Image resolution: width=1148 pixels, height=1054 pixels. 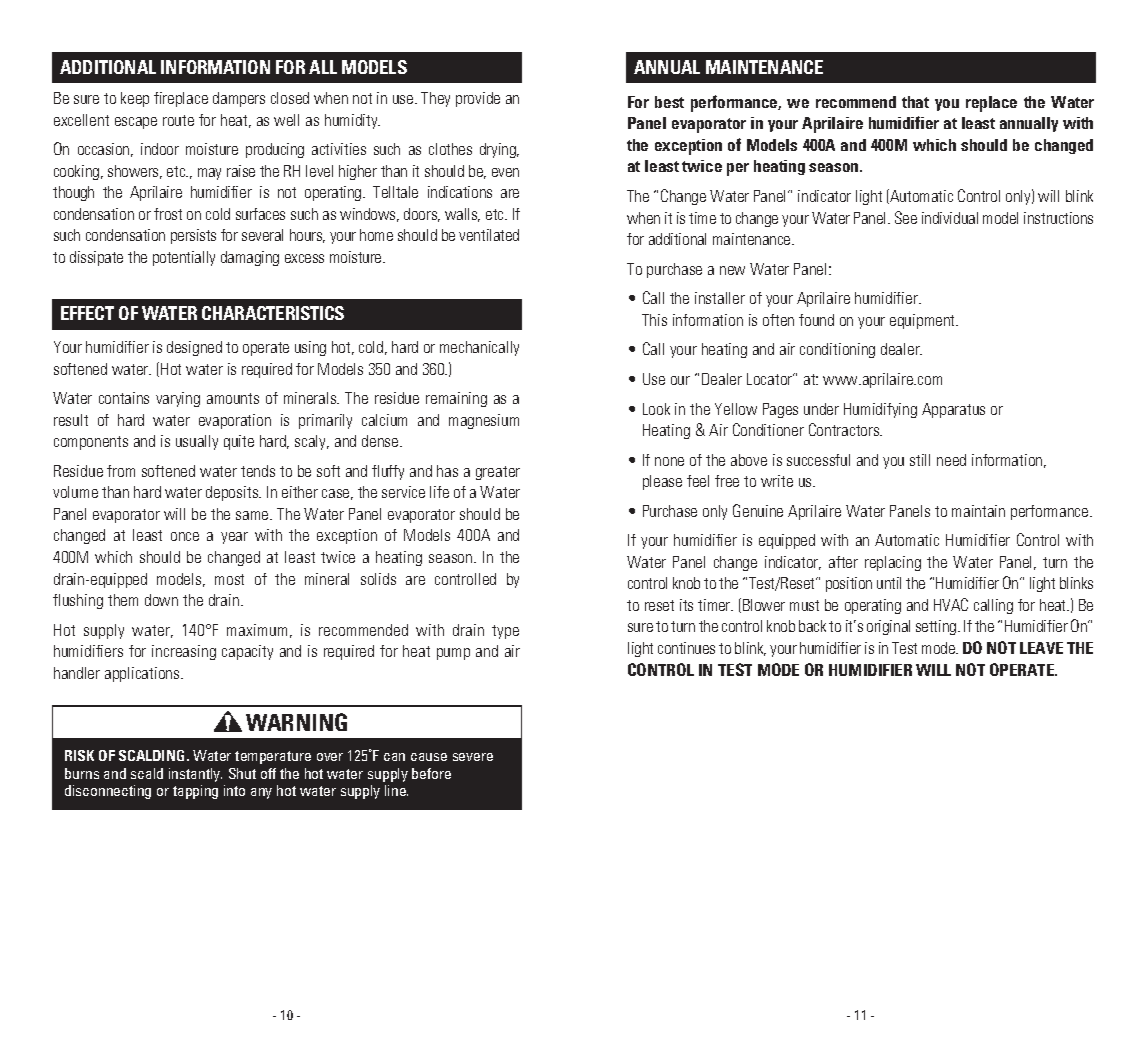 I want to click on route, so click(x=178, y=120).
